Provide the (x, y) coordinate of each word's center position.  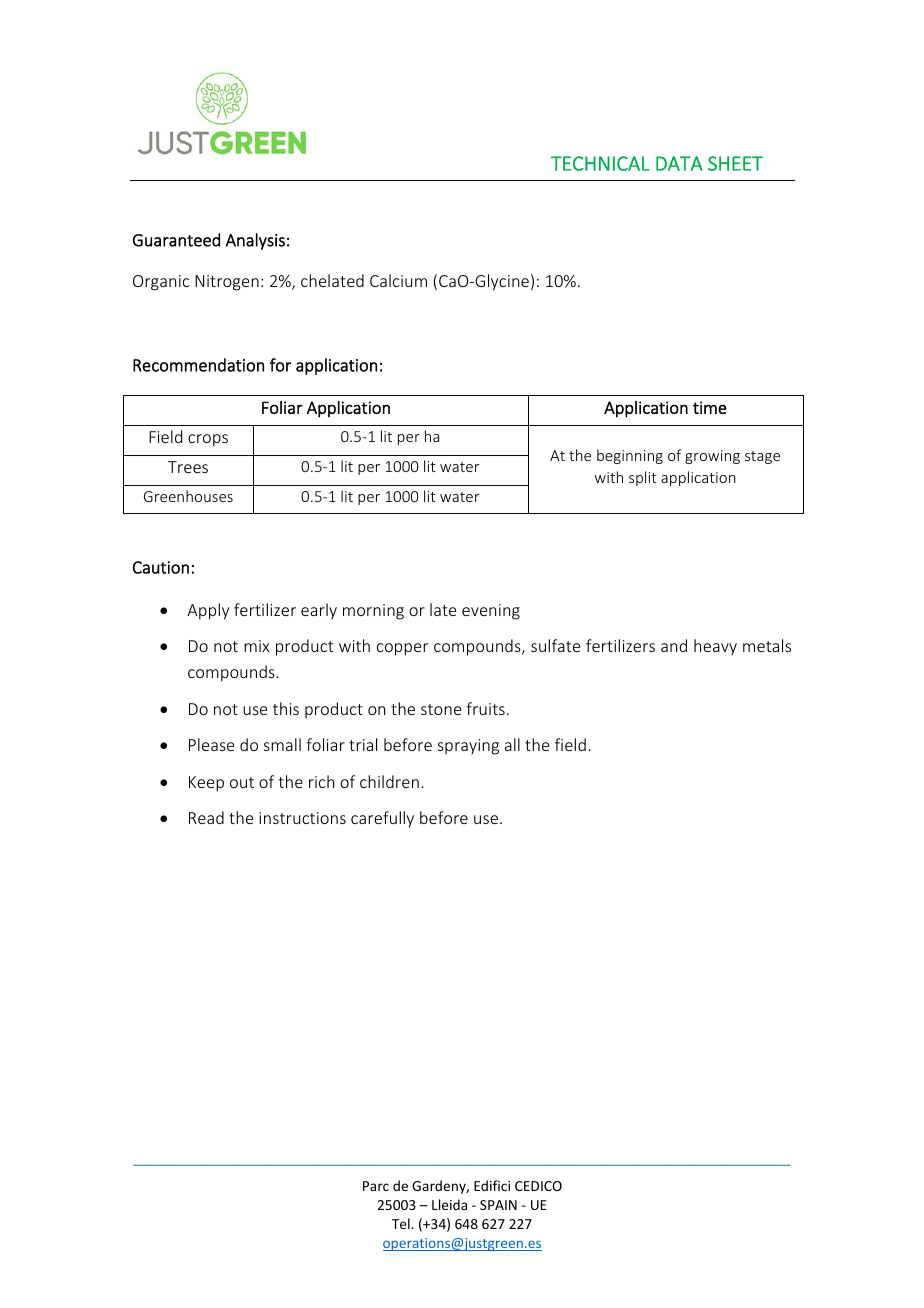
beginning (630, 456)
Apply (208, 611)
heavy (715, 647)
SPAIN (498, 1205)
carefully (382, 819)
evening (491, 612)
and (674, 645)
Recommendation (198, 365)
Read (206, 817)
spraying (468, 747)
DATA (679, 163)
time (710, 407)
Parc (376, 1186)
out (242, 782)
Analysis (255, 241)
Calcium (398, 280)
